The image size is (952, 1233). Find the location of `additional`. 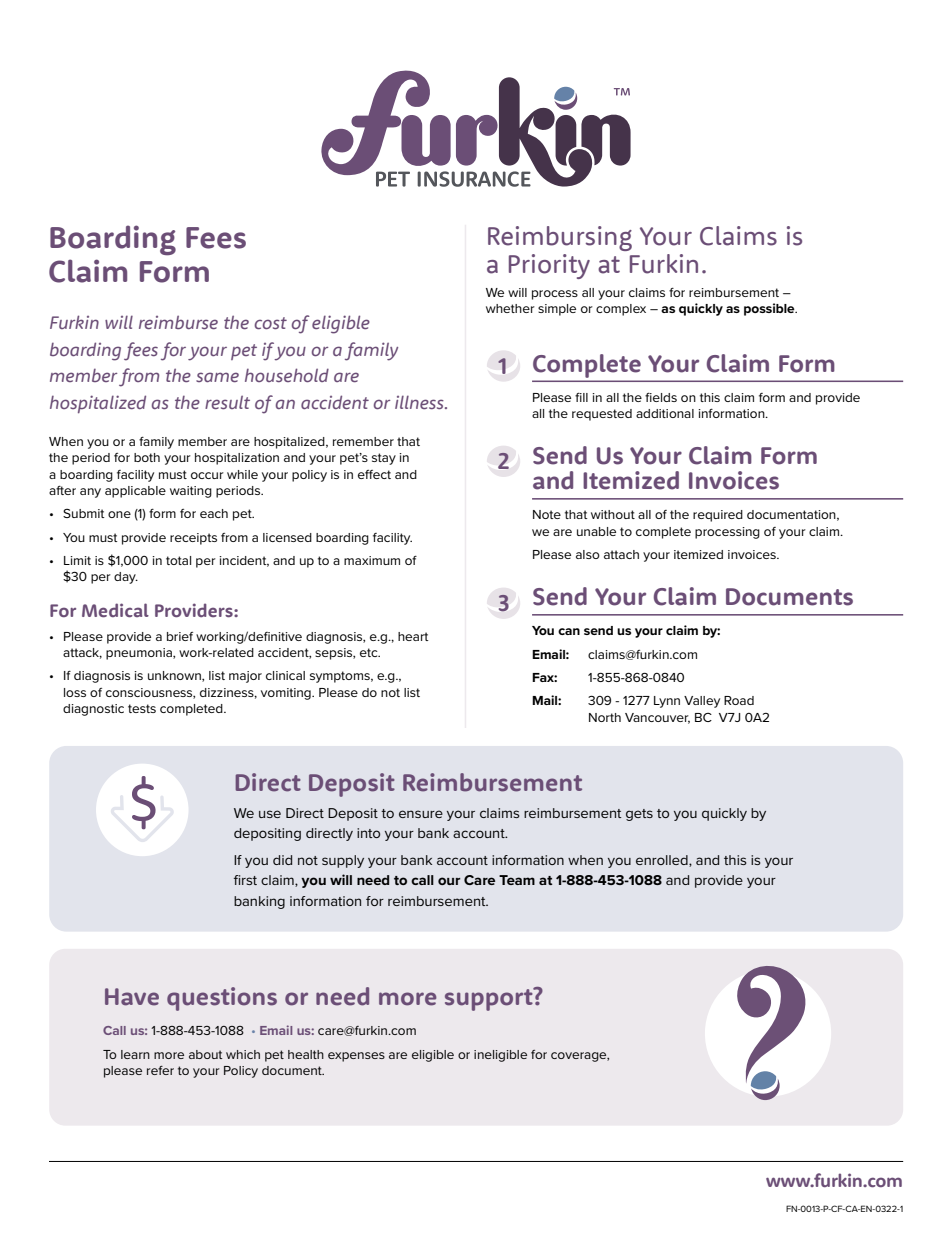

additional is located at coordinates (665, 413).
